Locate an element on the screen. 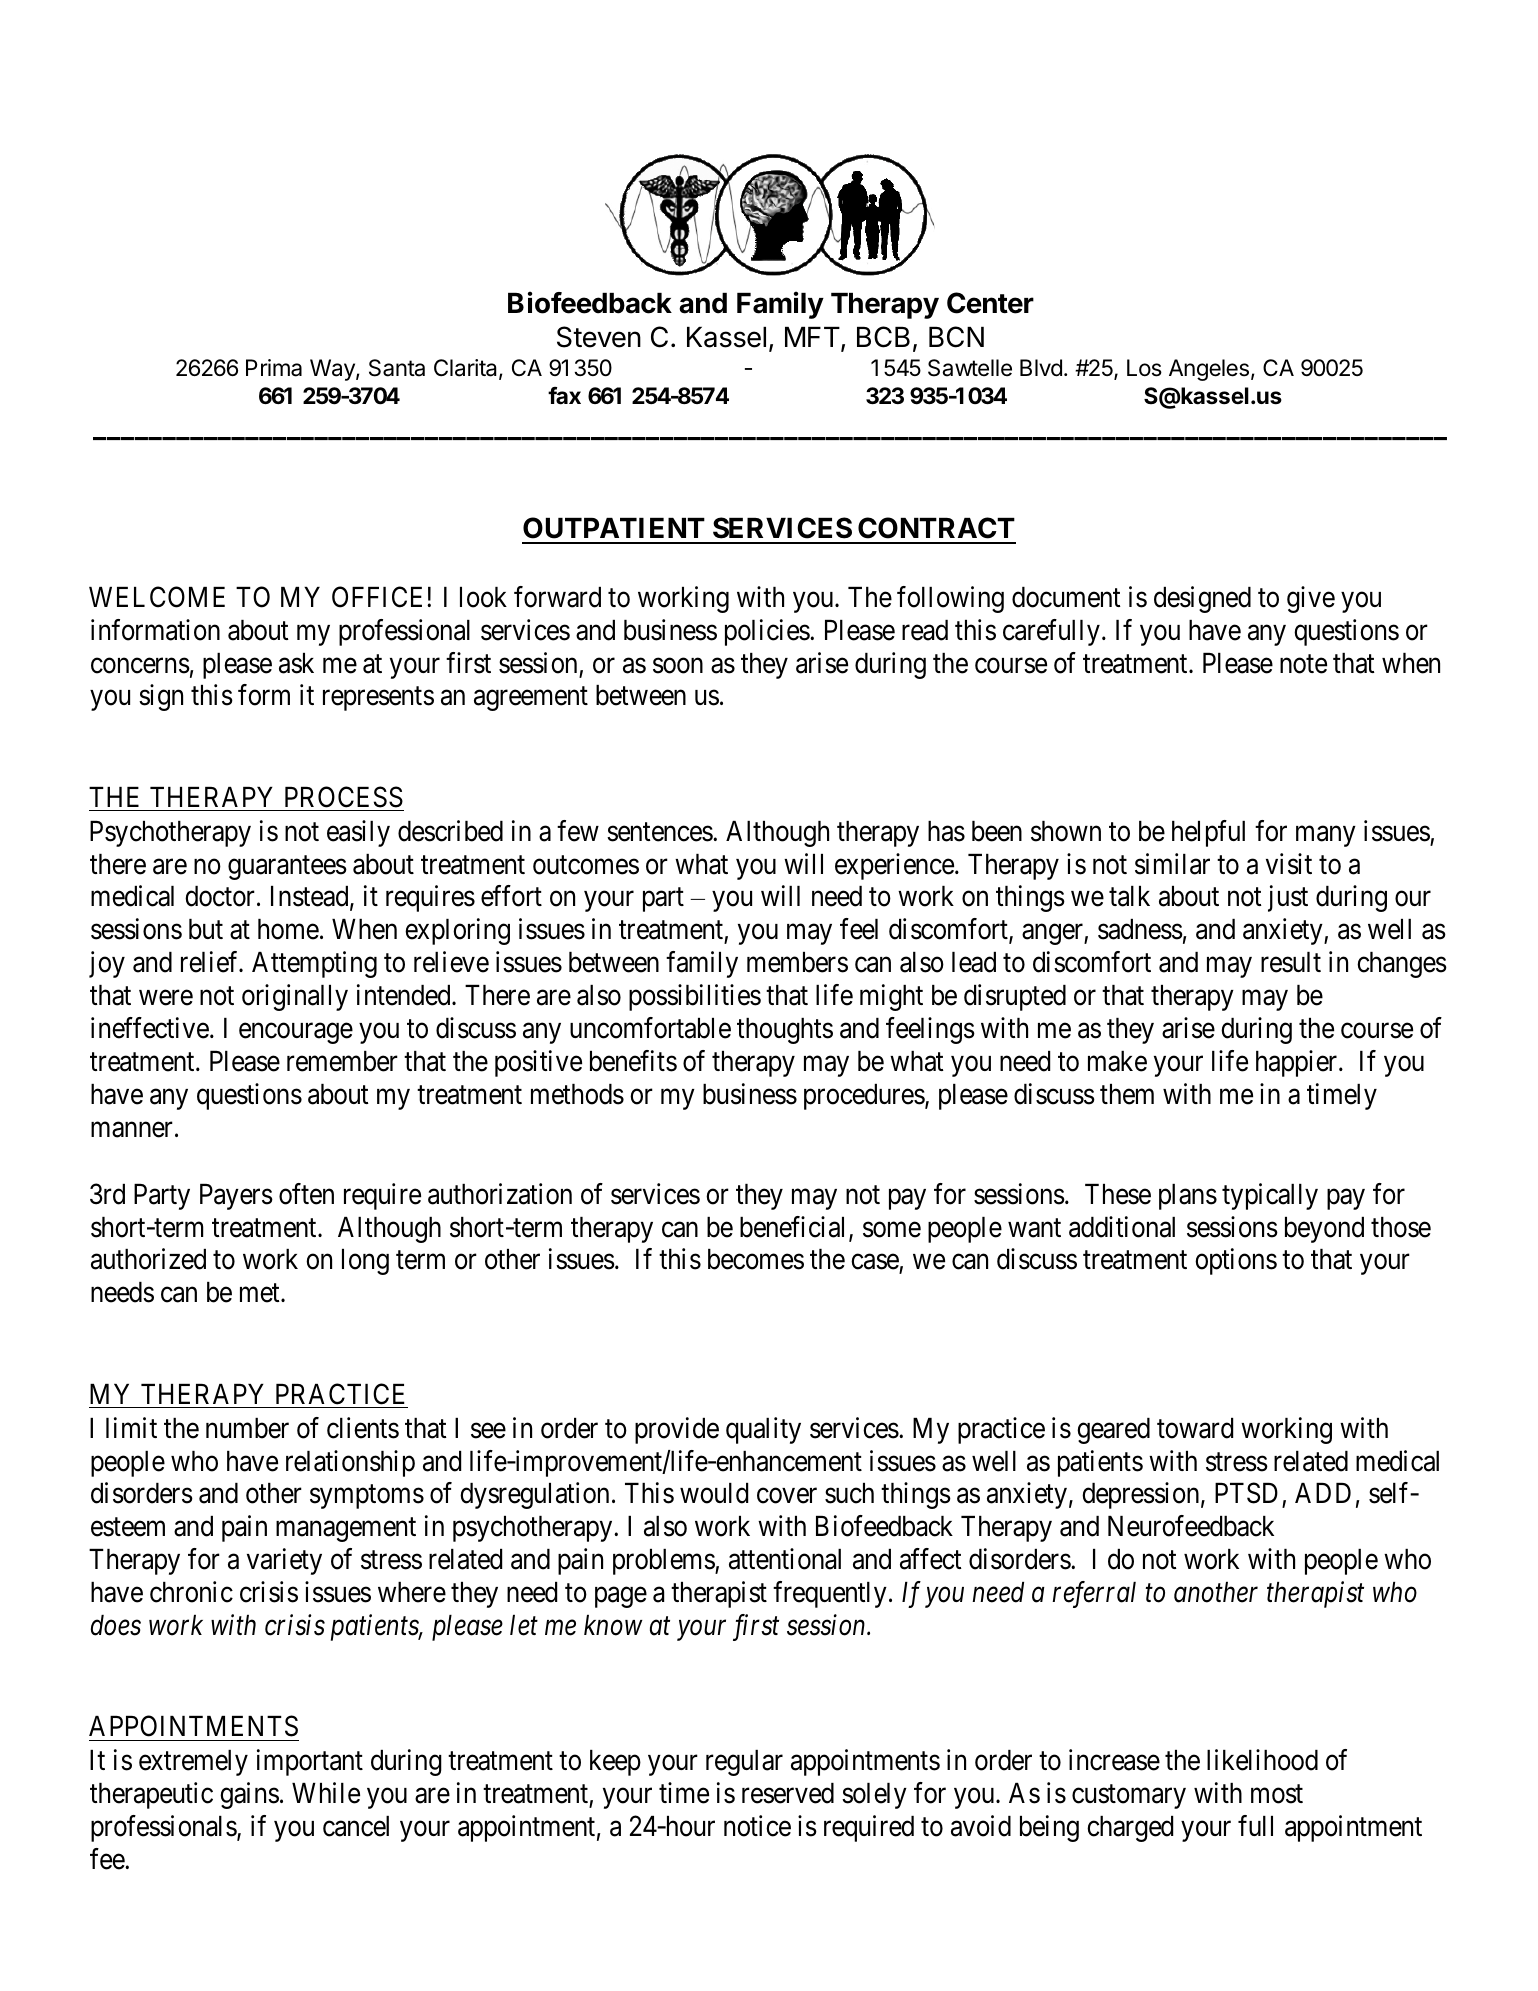 This screenshot has height=1991, width=1538. long is located at coordinates (365, 1262).
